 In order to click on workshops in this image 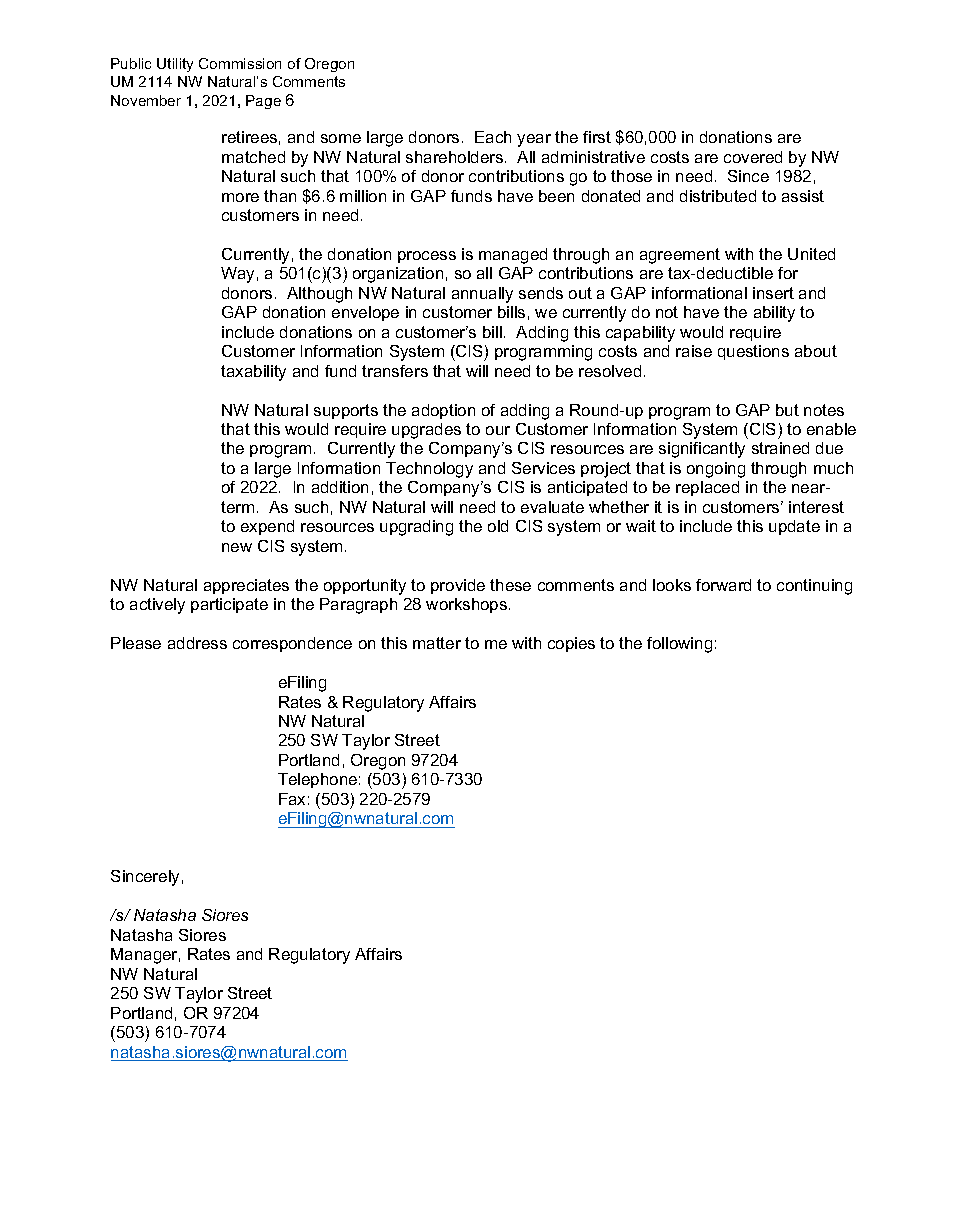, I will do `click(466, 605)`.
